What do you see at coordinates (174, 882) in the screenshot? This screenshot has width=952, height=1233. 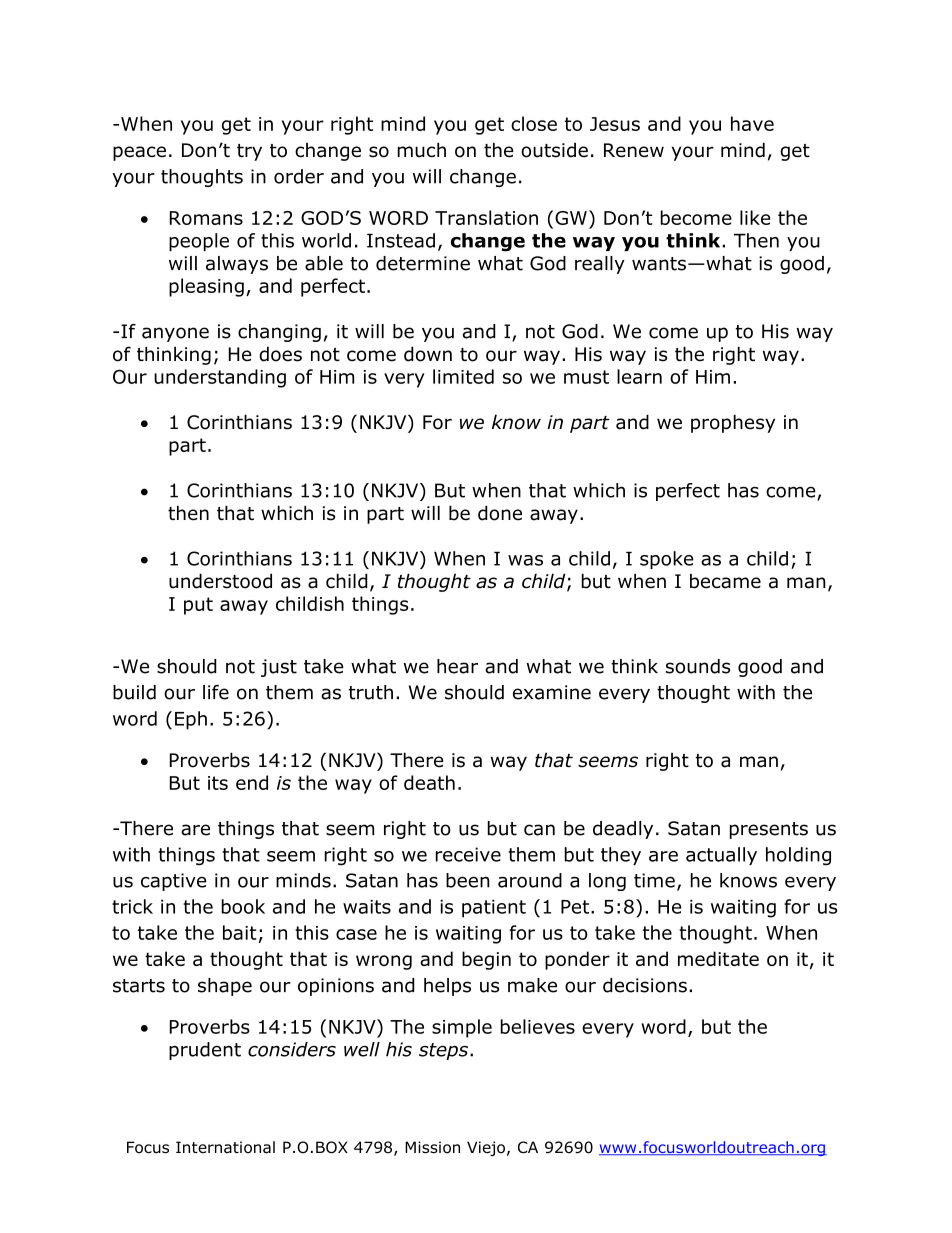 I see `captive` at bounding box center [174, 882].
